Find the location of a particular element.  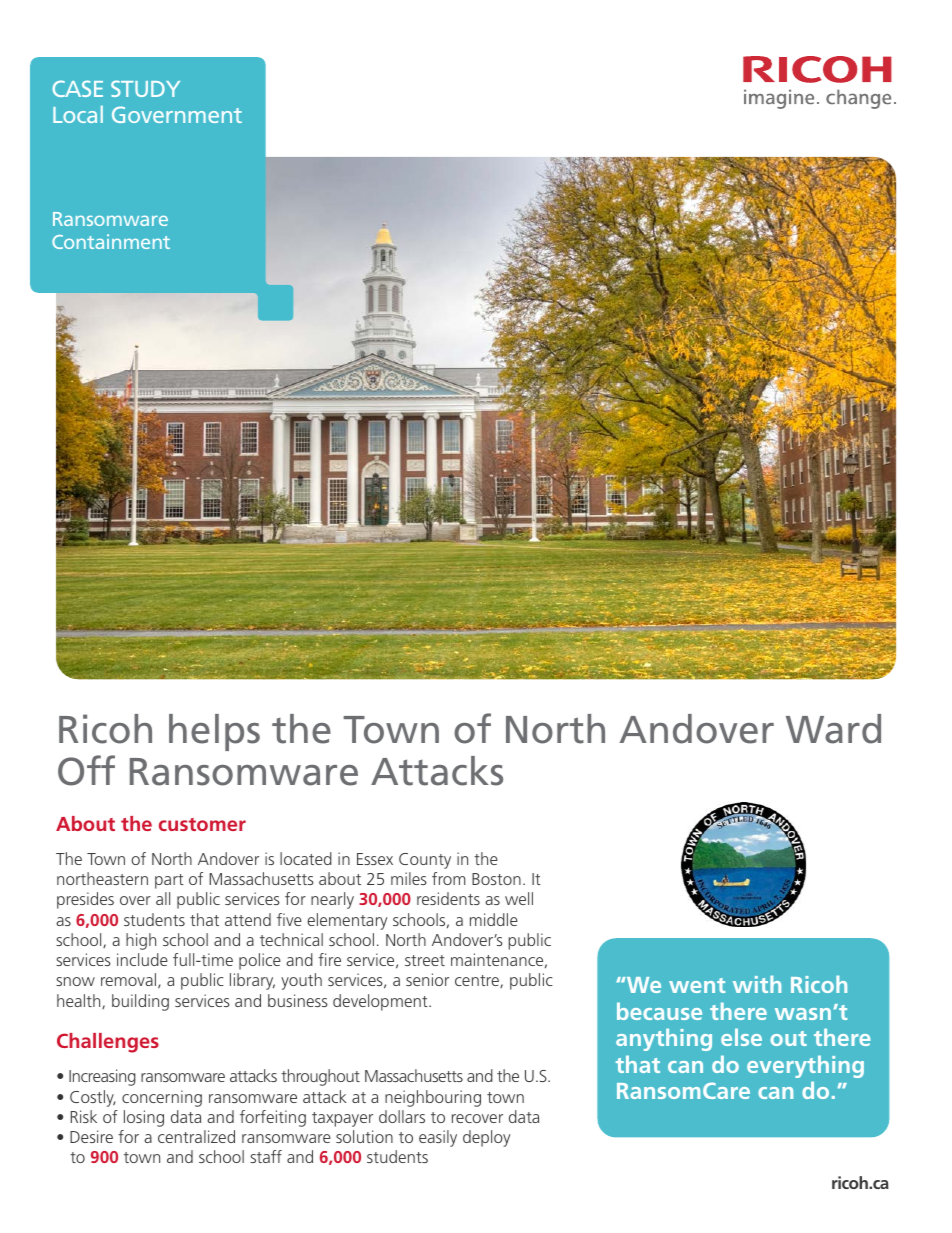

helps is located at coordinates (214, 732).
